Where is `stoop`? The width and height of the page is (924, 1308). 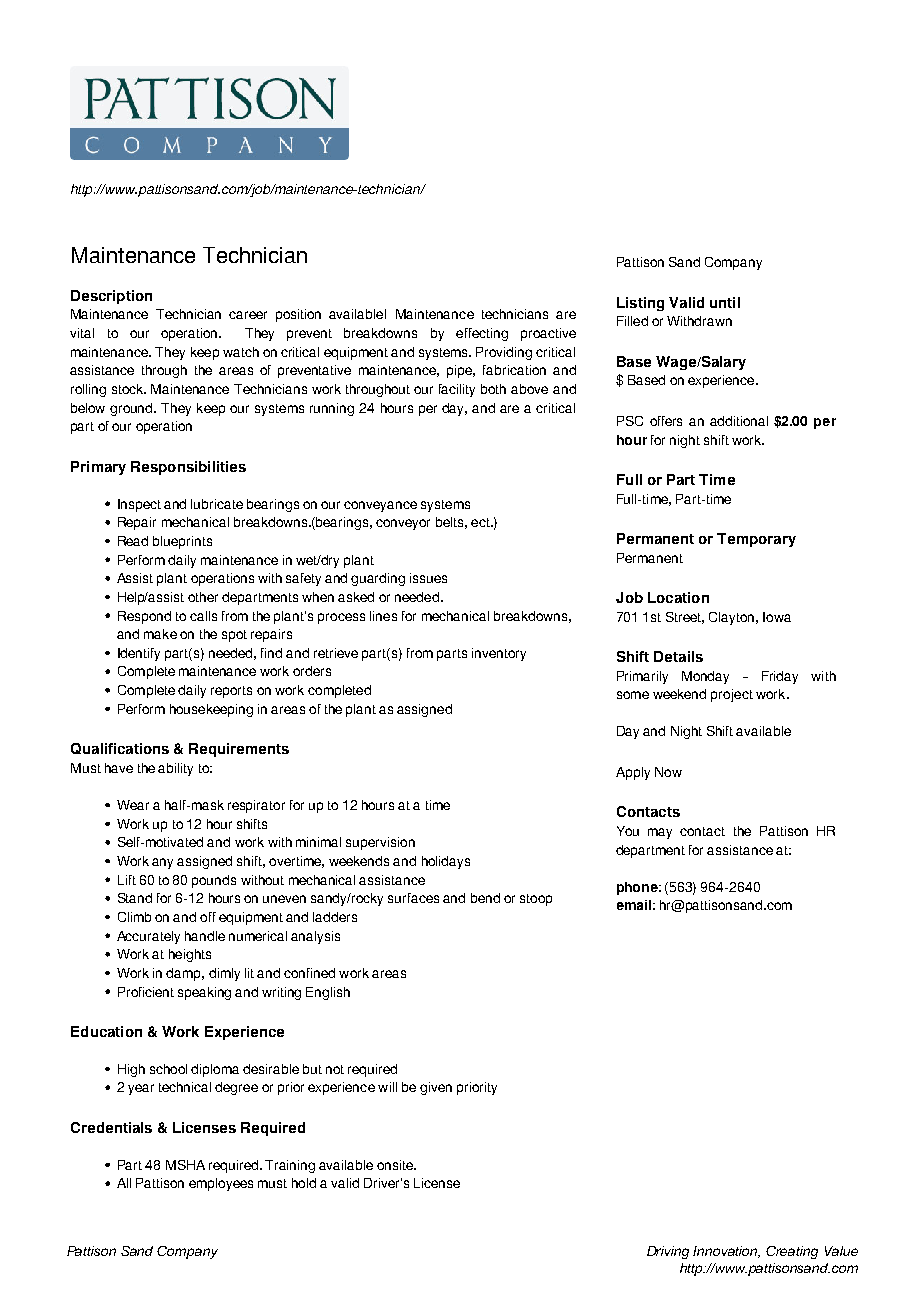
stoop is located at coordinates (536, 900).
